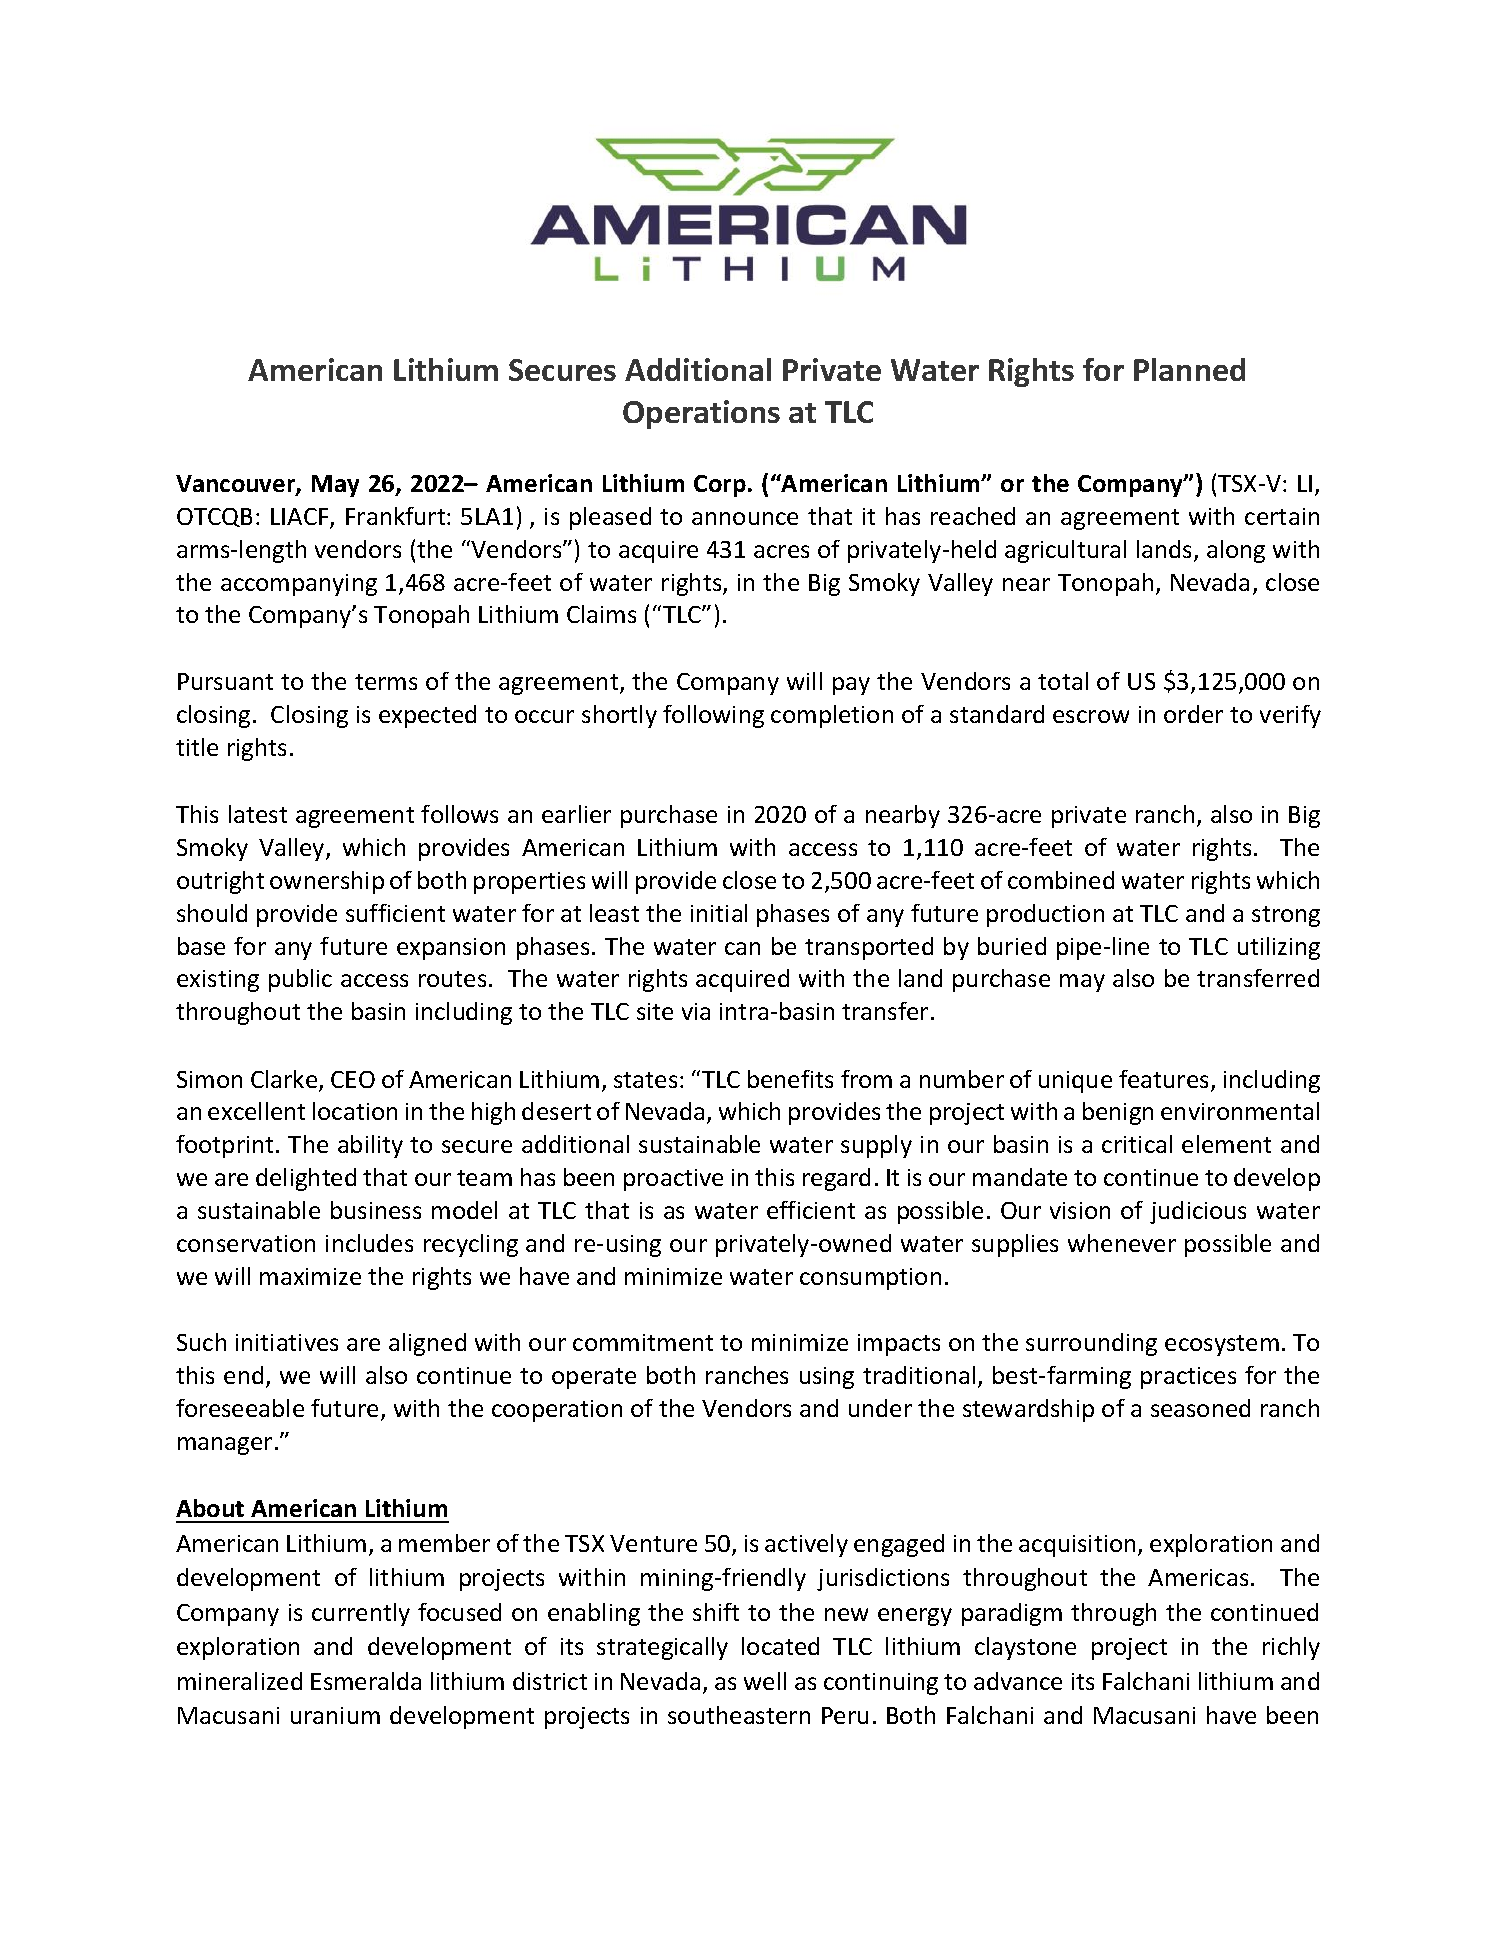 The width and height of the page is (1497, 1937). Describe the element at coordinates (287, 1342) in the page. I see `initiatives` at that location.
